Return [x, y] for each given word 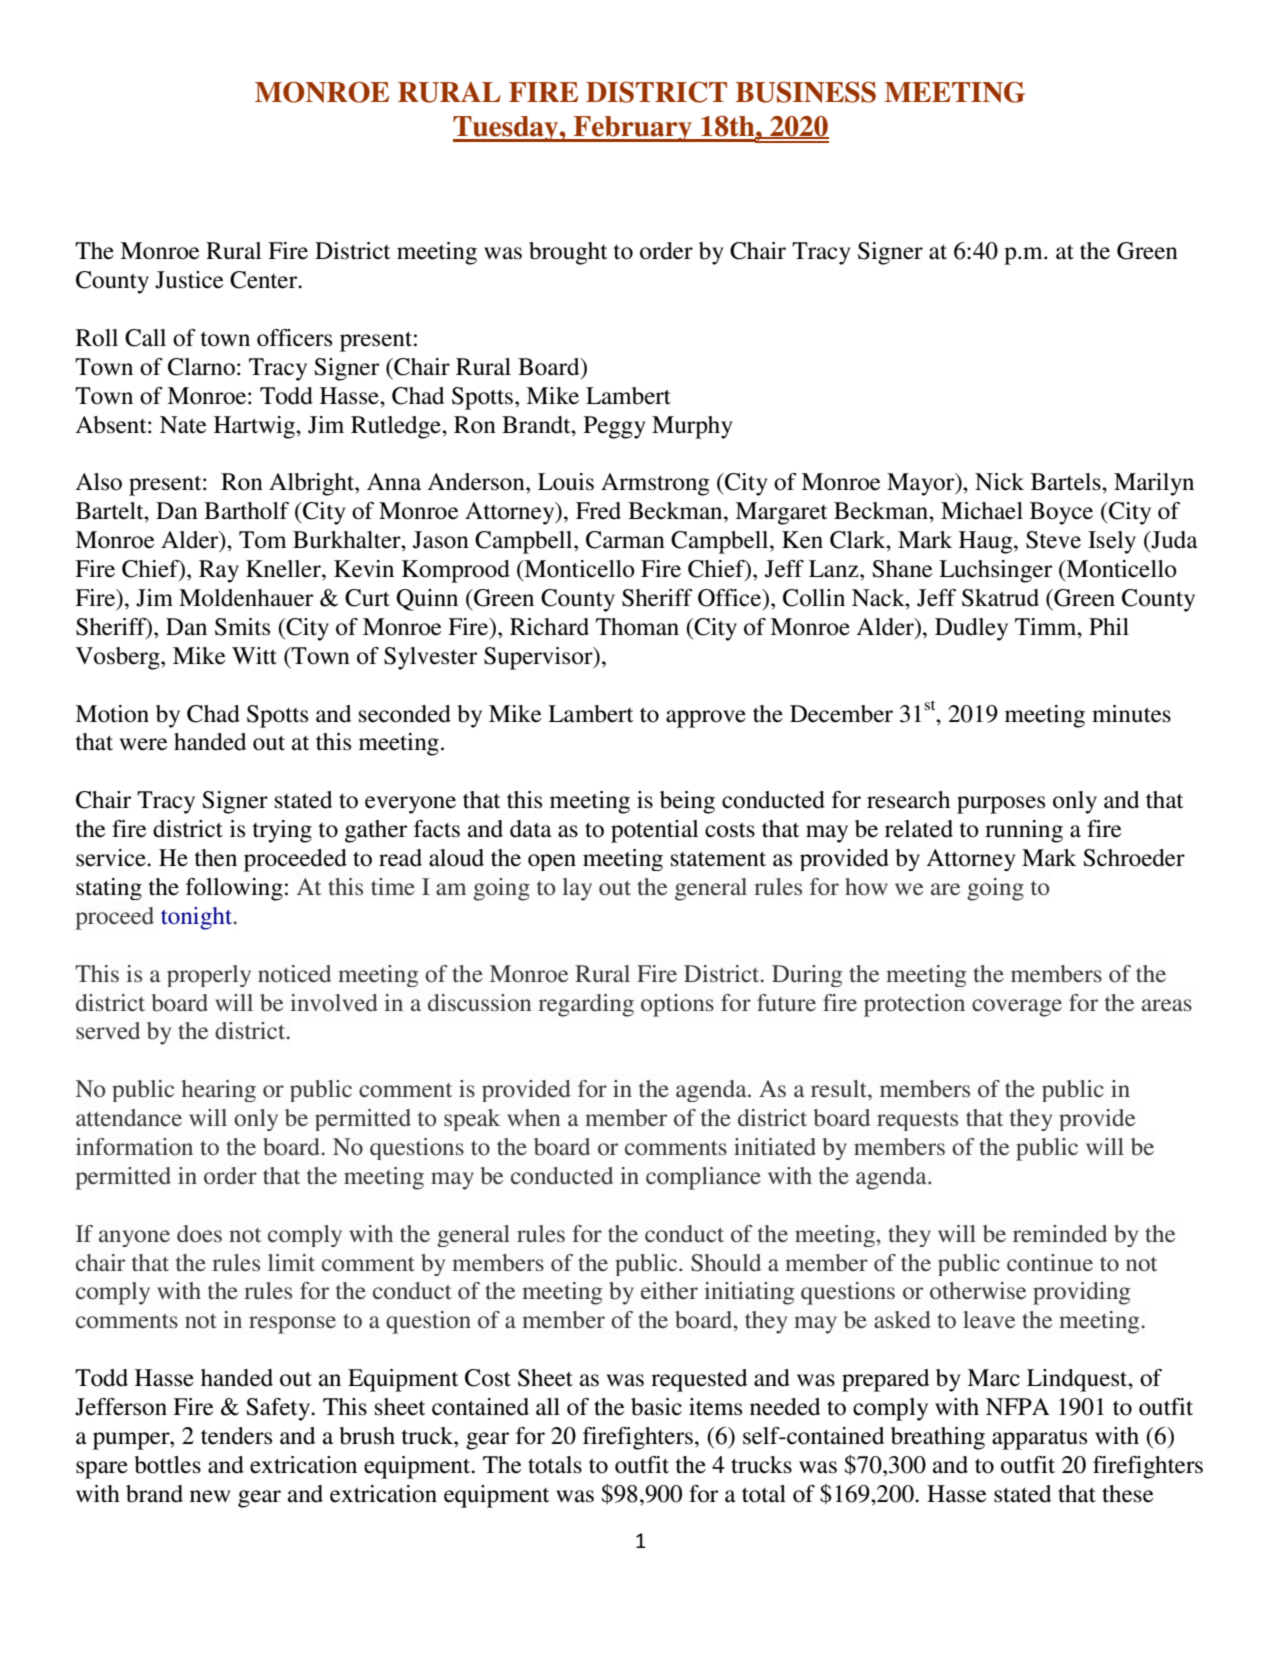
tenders [236, 1436]
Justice [189, 280]
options [677, 1005]
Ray [219, 571]
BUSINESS [806, 92]
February [633, 129]
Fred [598, 511]
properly [209, 976]
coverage [1017, 1008]
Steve [1053, 540]
